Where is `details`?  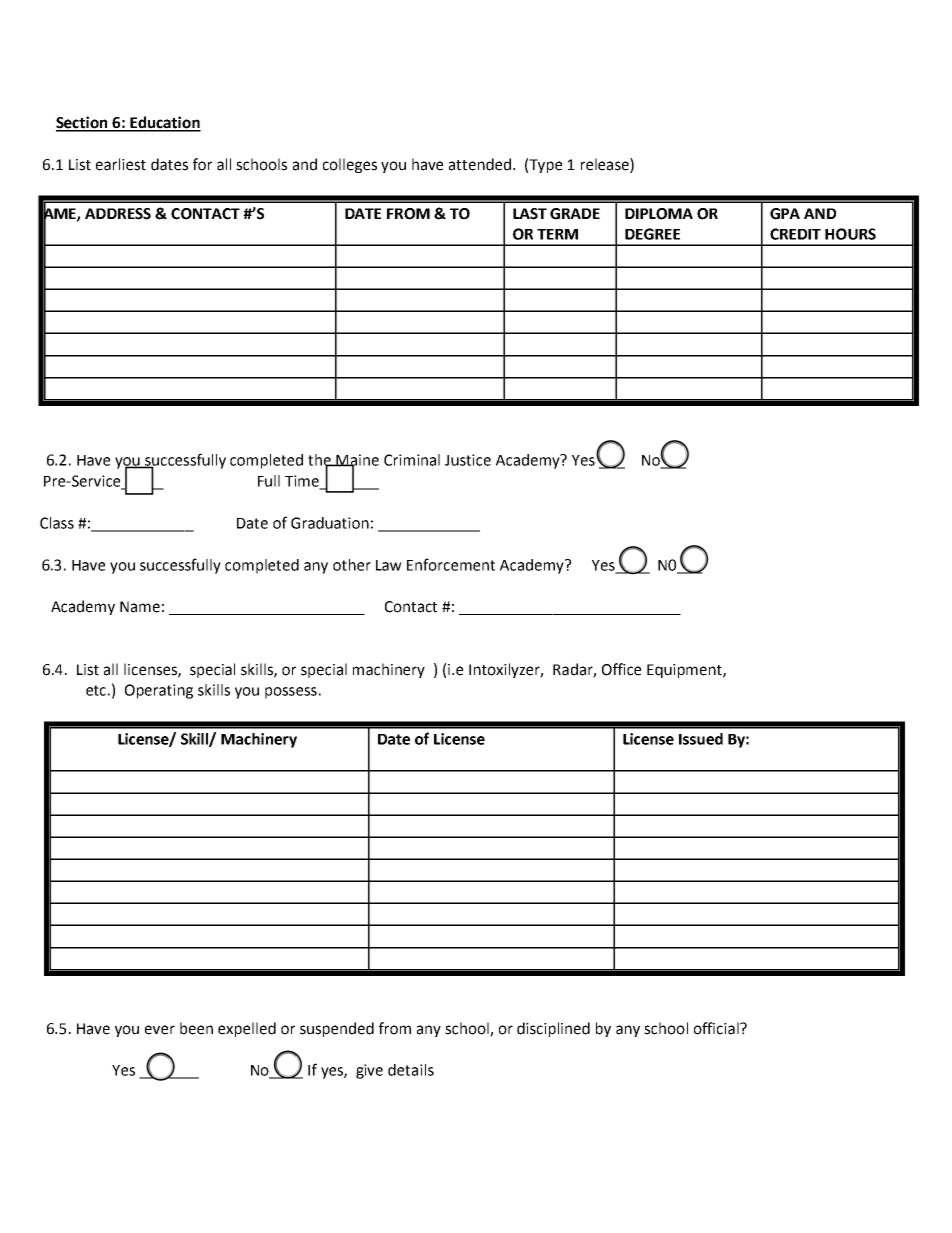 details is located at coordinates (411, 1070).
